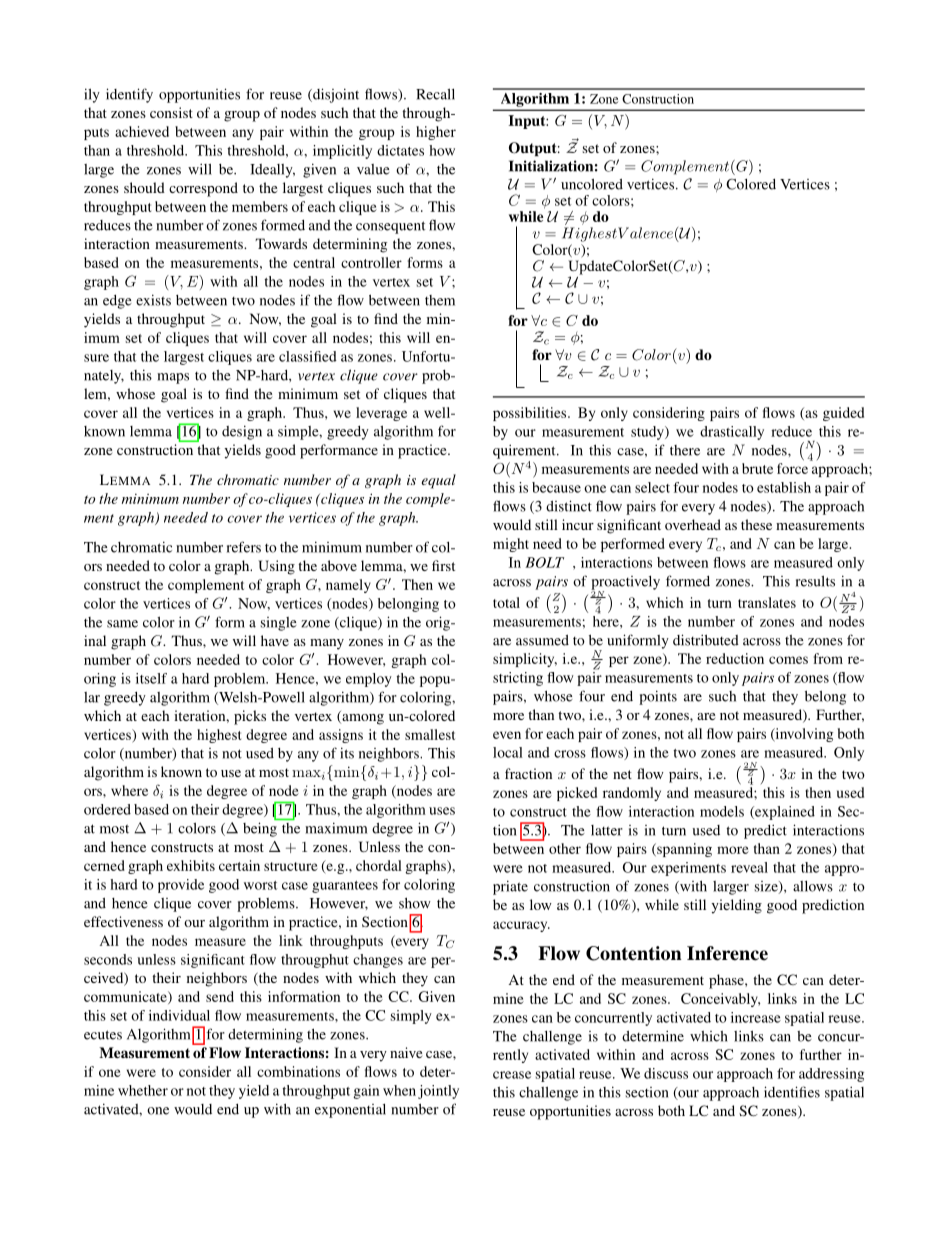 The image size is (952, 1233). I want to click on refers, so click(244, 547).
